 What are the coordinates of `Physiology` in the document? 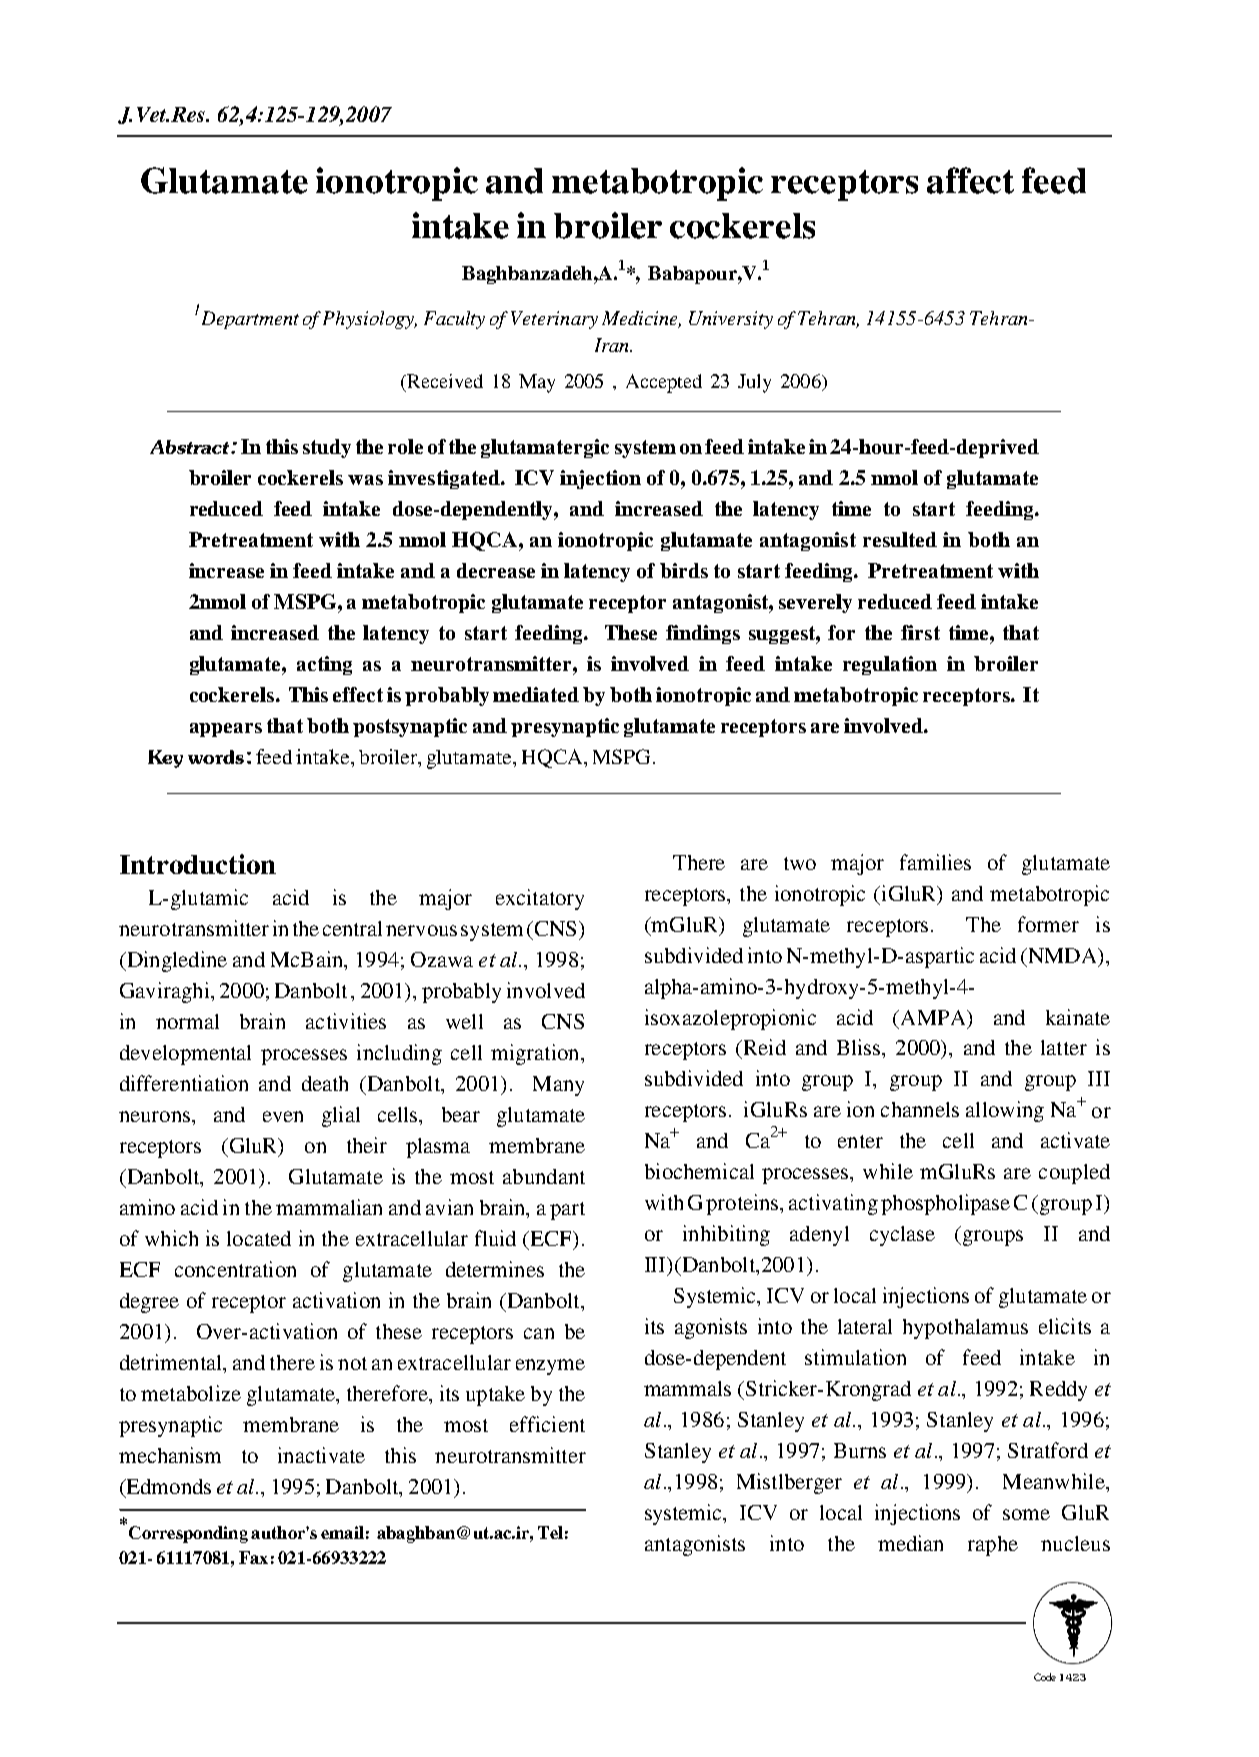 It's located at (370, 320).
